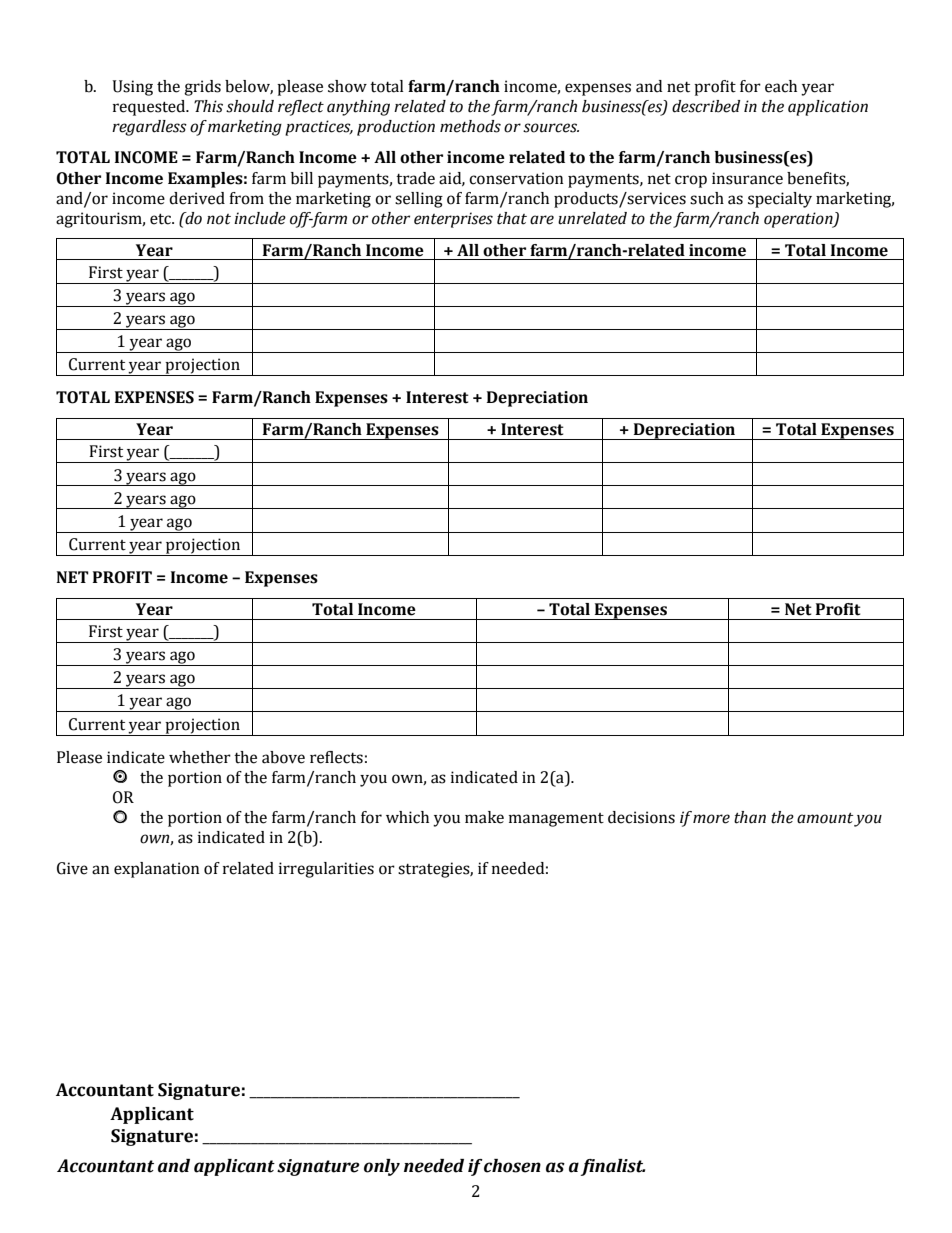 This image has width=952, height=1233. I want to click on chosen, so click(512, 1166).
